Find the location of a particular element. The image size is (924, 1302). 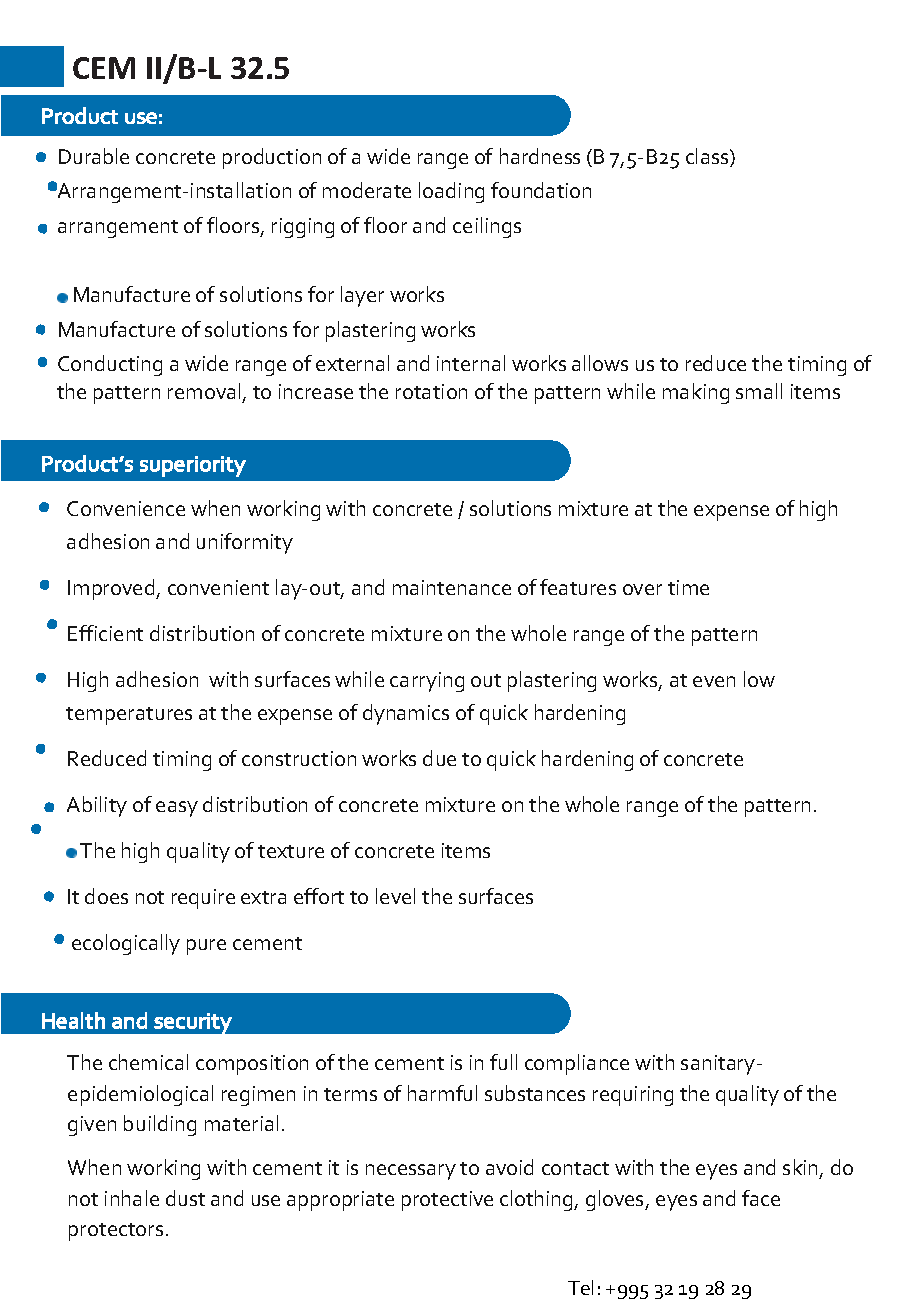

protective is located at coordinates (447, 1201).
